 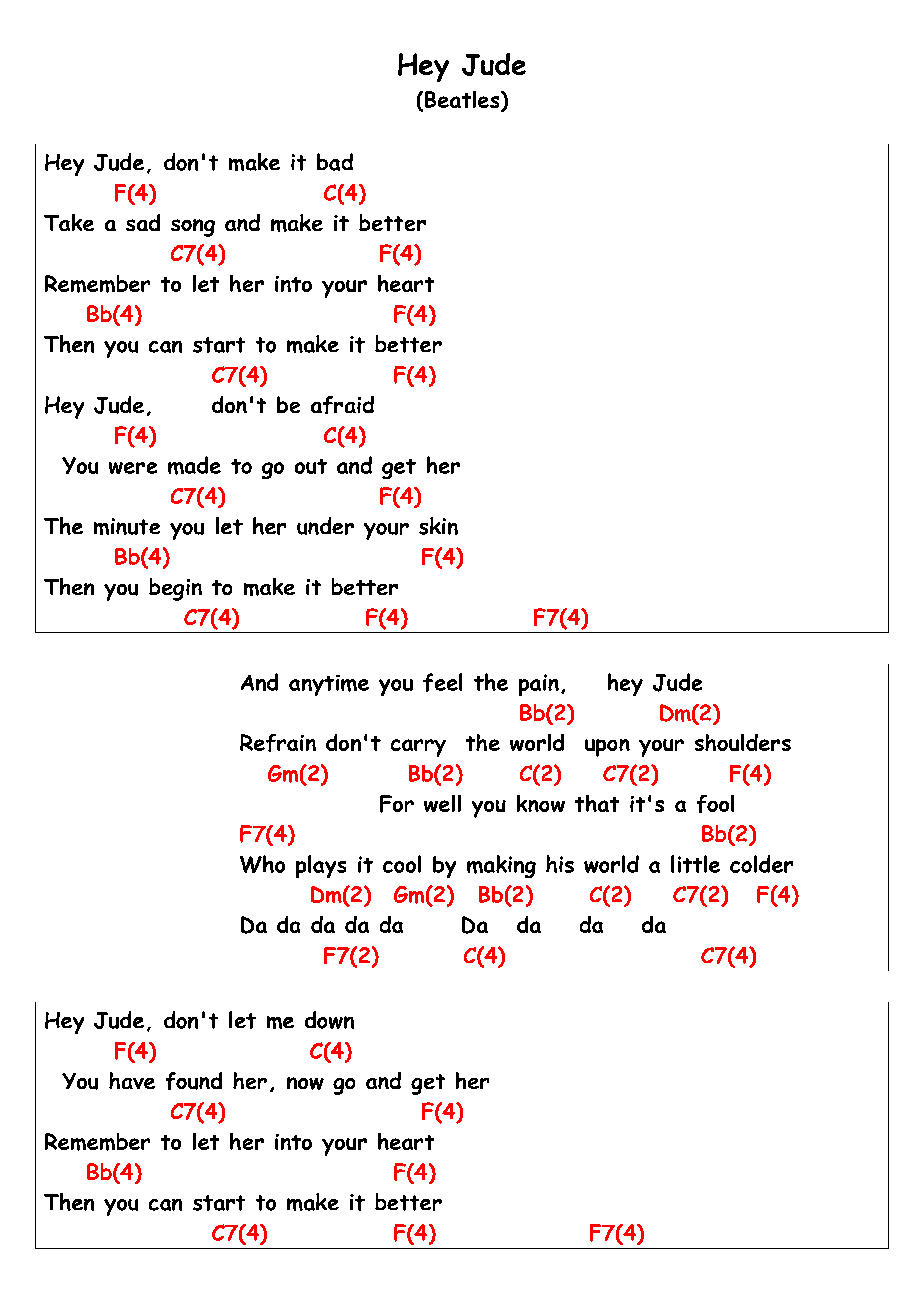 What do you see at coordinates (442, 682) in the image?
I see `feel` at bounding box center [442, 682].
